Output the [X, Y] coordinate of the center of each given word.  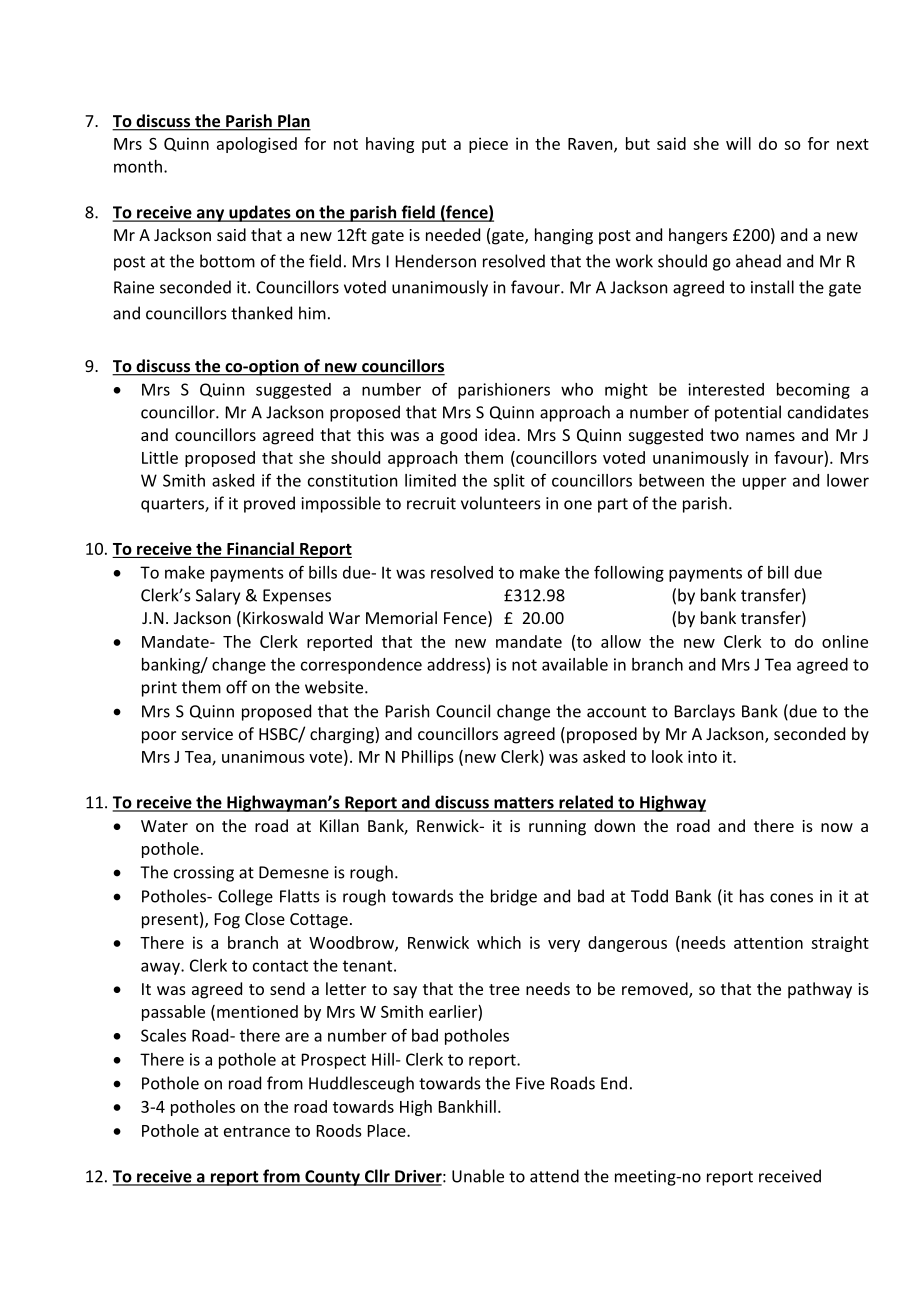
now [837, 827]
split [509, 482]
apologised [257, 145]
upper [764, 483]
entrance [257, 1131]
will [738, 143]
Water [164, 826]
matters [524, 804]
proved [269, 504]
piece [488, 145]
